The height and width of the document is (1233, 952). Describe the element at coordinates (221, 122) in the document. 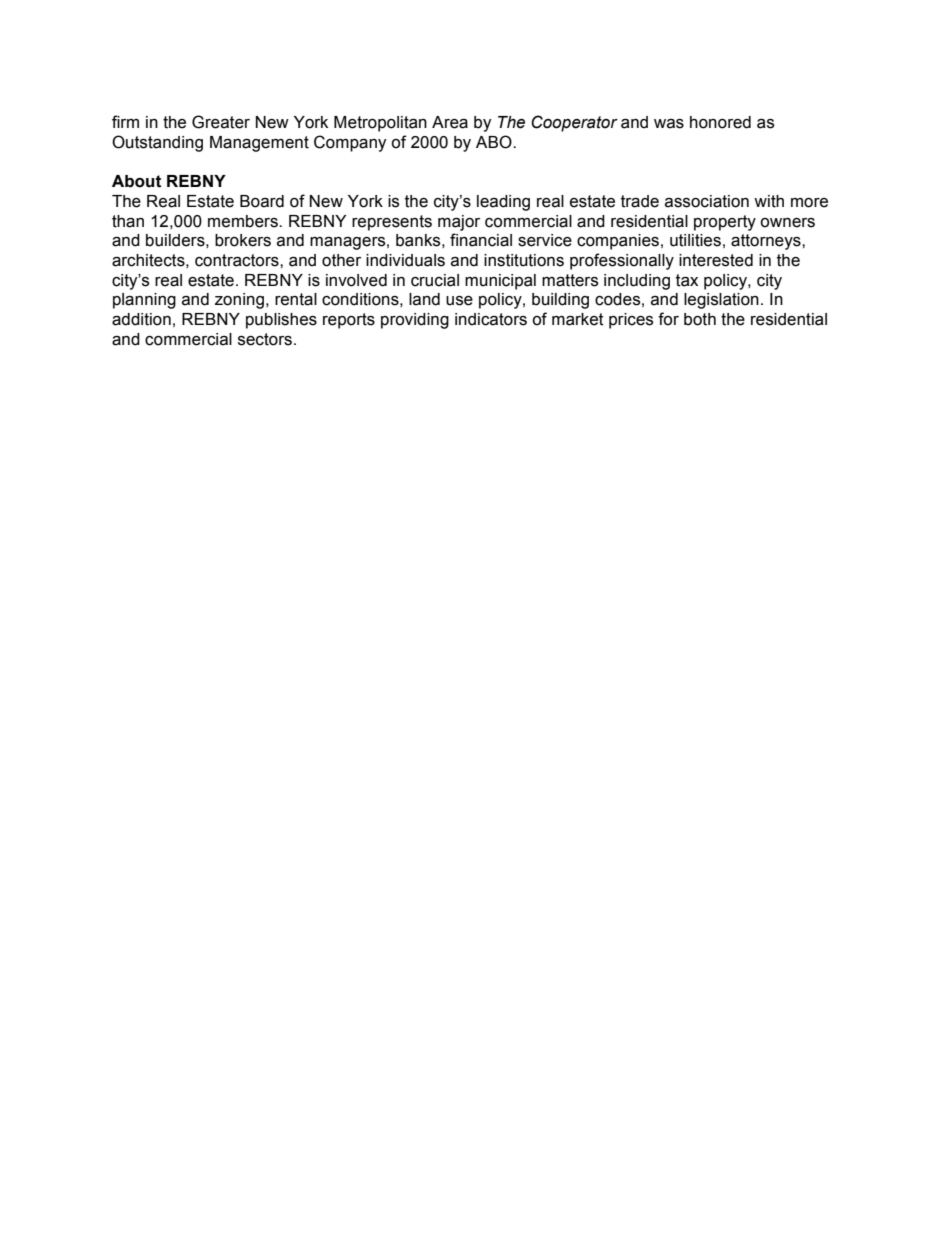

I see `Greater` at that location.
